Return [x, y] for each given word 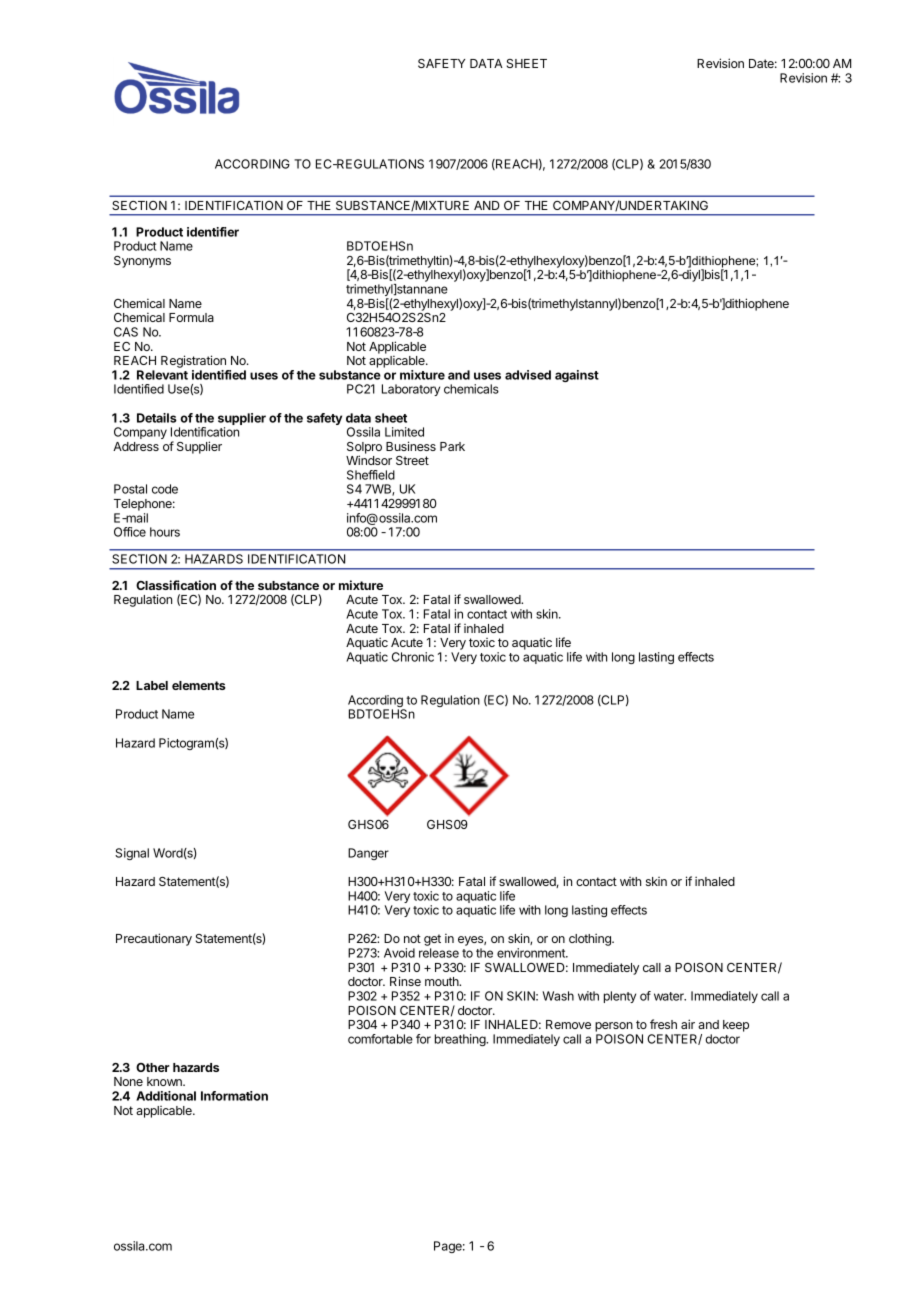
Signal [132, 854]
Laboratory [411, 390]
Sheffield [371, 475]
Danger [368, 854]
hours [165, 532]
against [577, 376]
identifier [213, 232]
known [165, 1081]
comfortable [380, 1039]
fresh [663, 1024]
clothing [591, 939]
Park [452, 446]
